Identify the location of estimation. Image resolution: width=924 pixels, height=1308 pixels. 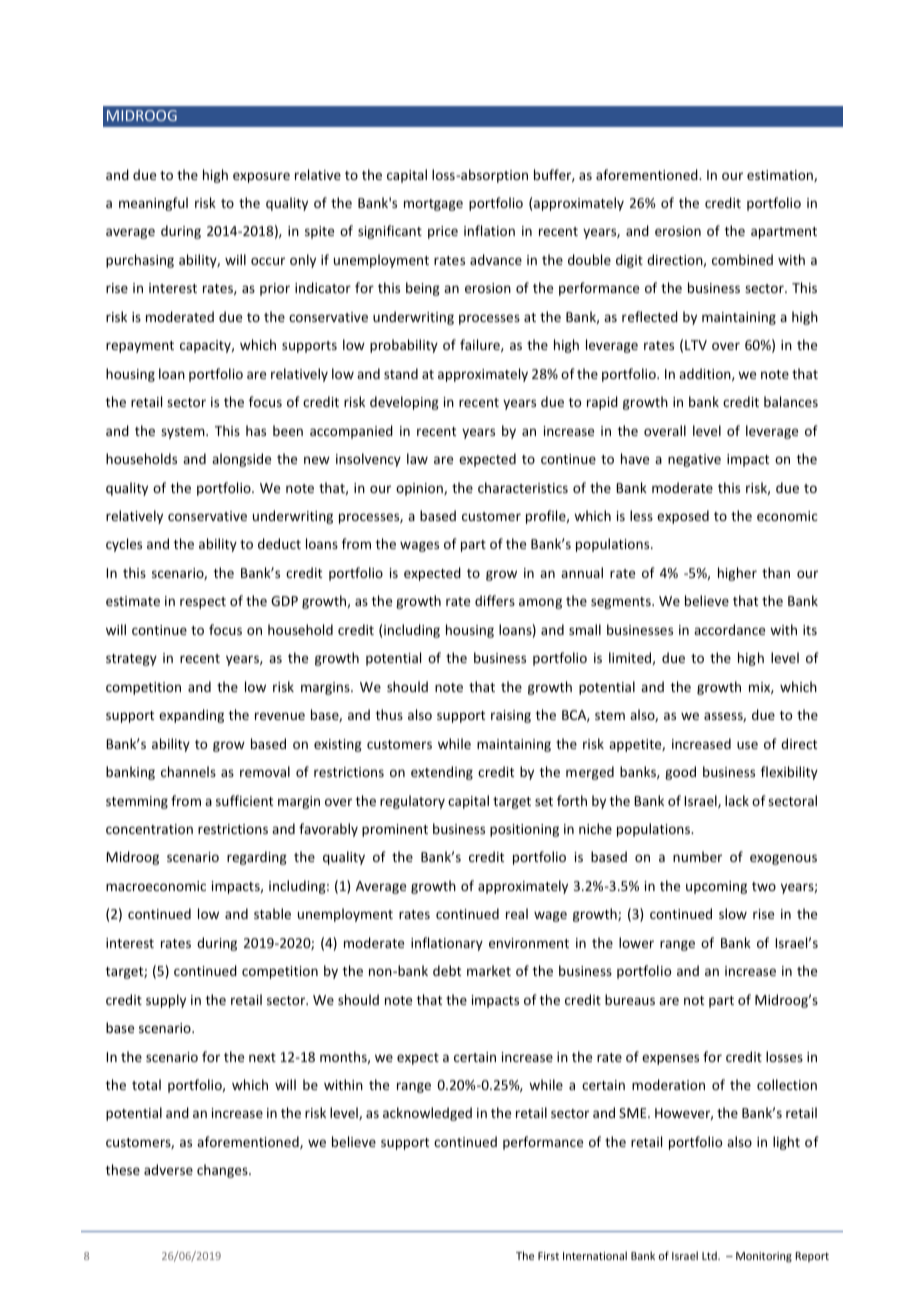
(781, 176).
